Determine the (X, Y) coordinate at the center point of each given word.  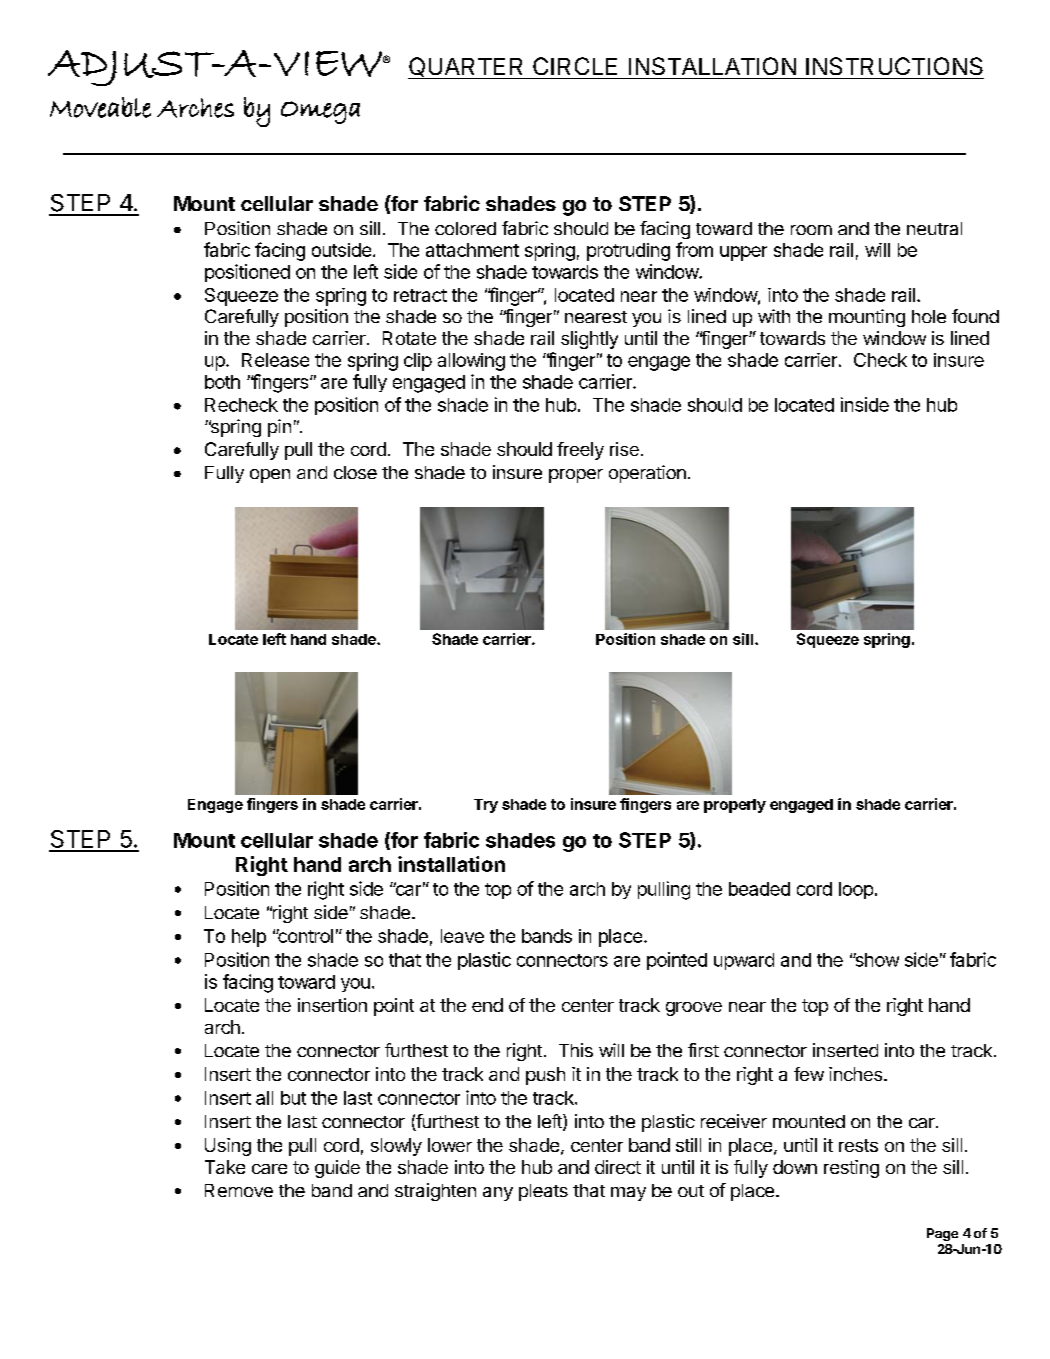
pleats (543, 1192)
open (270, 476)
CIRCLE (575, 66)
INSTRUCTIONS (894, 66)
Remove (239, 1190)
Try (486, 806)
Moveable (100, 107)
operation (647, 474)
